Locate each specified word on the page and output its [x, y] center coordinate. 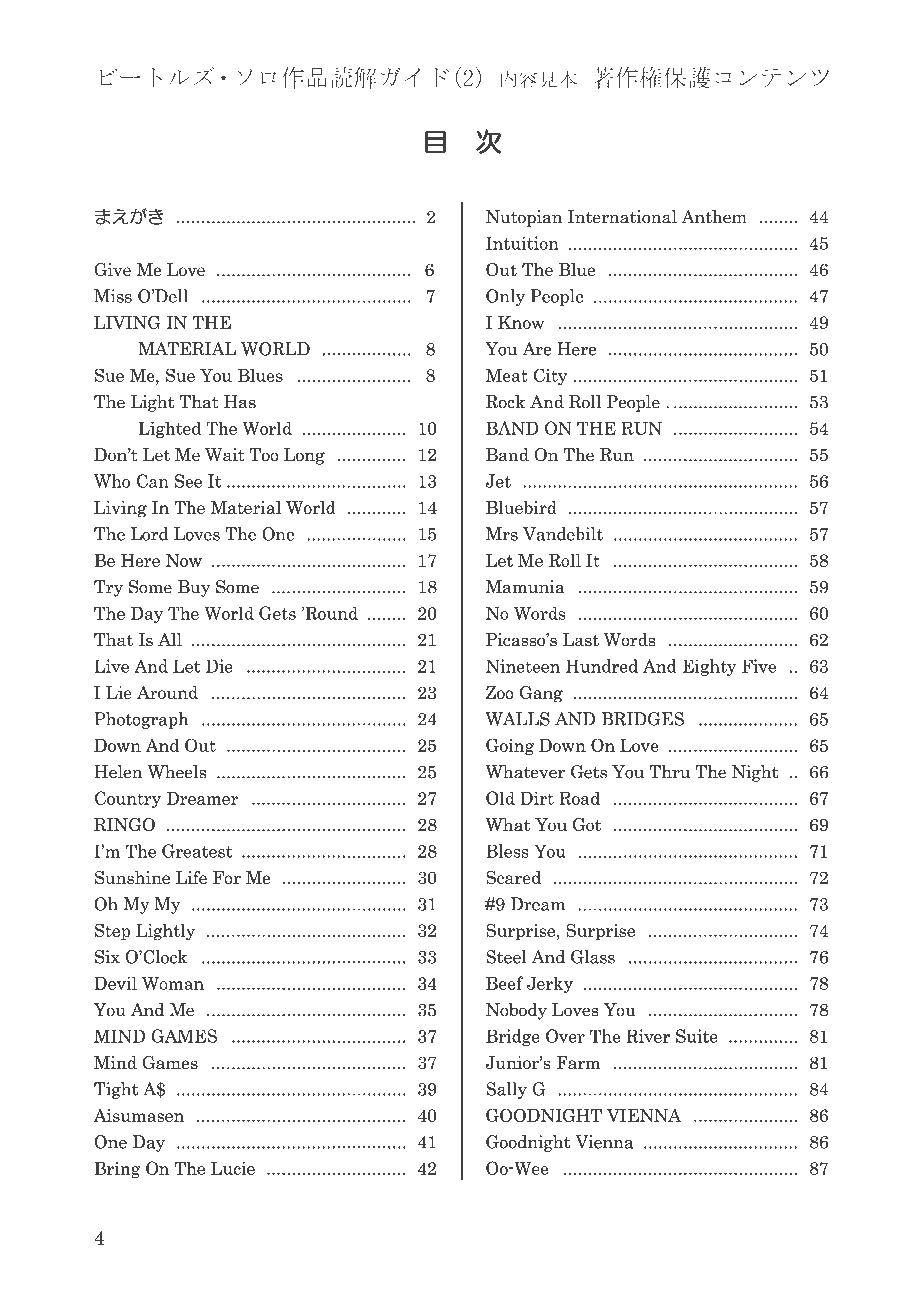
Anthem [714, 217]
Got [587, 825]
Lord [149, 534]
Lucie [233, 1168]
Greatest [197, 851]
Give [112, 270]
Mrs [502, 534]
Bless [507, 851]
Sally [506, 1090]
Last [581, 640]
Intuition [522, 243]
